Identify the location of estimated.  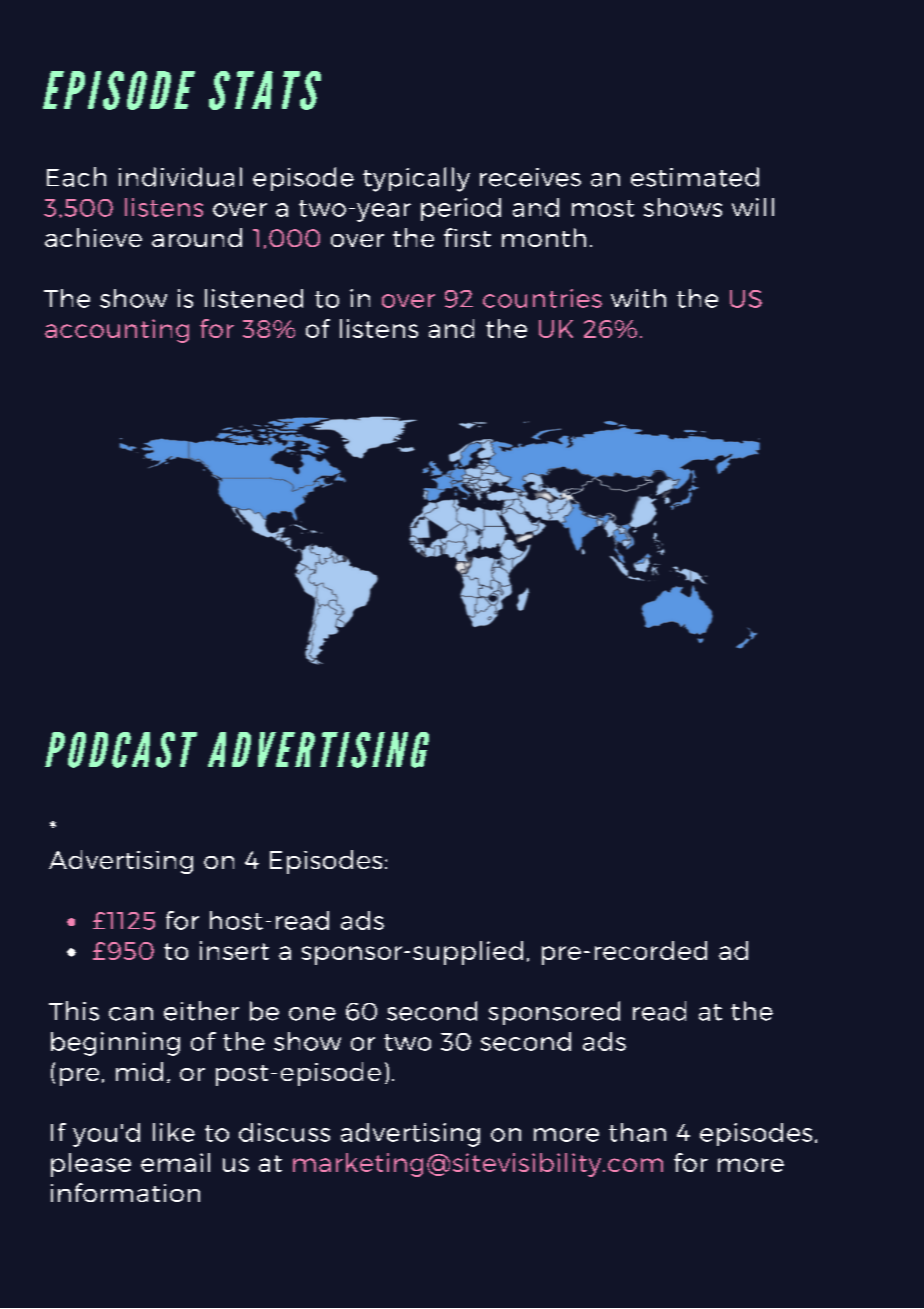
(695, 177).
